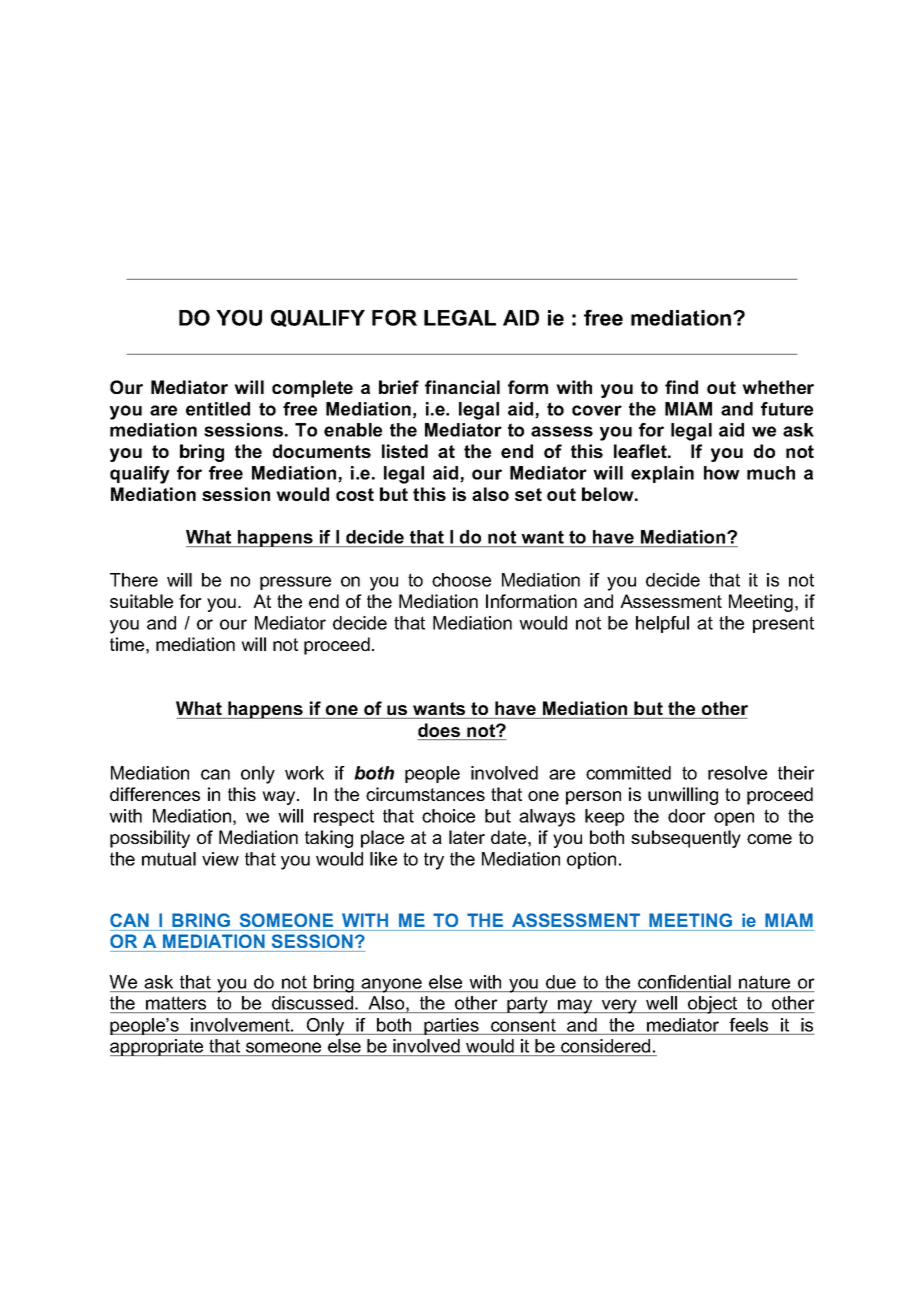  Describe the element at coordinates (434, 861) in the image. I see `try` at that location.
